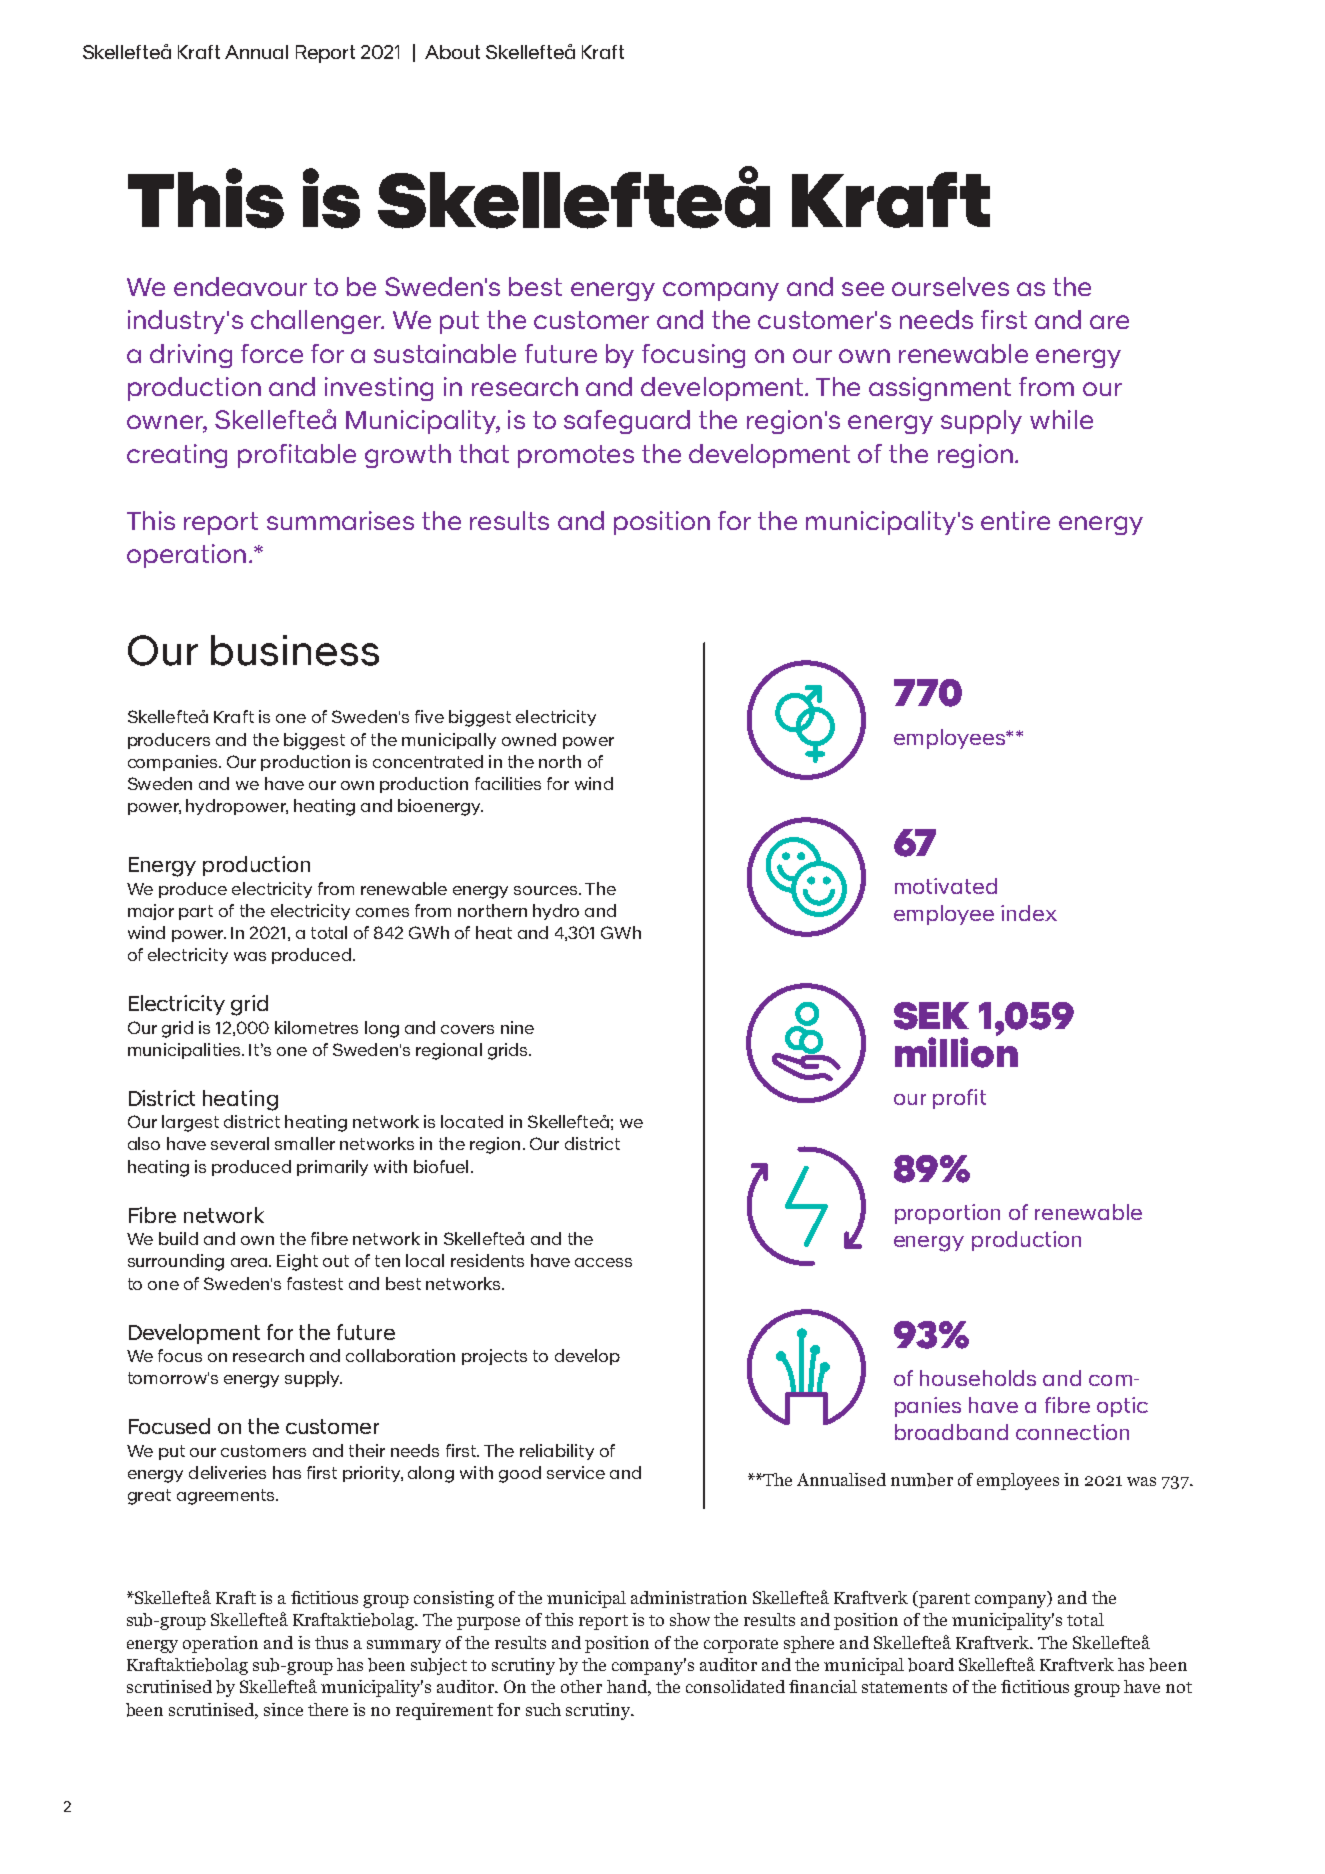 The image size is (1325, 1874). I want to click on see, so click(863, 289).
